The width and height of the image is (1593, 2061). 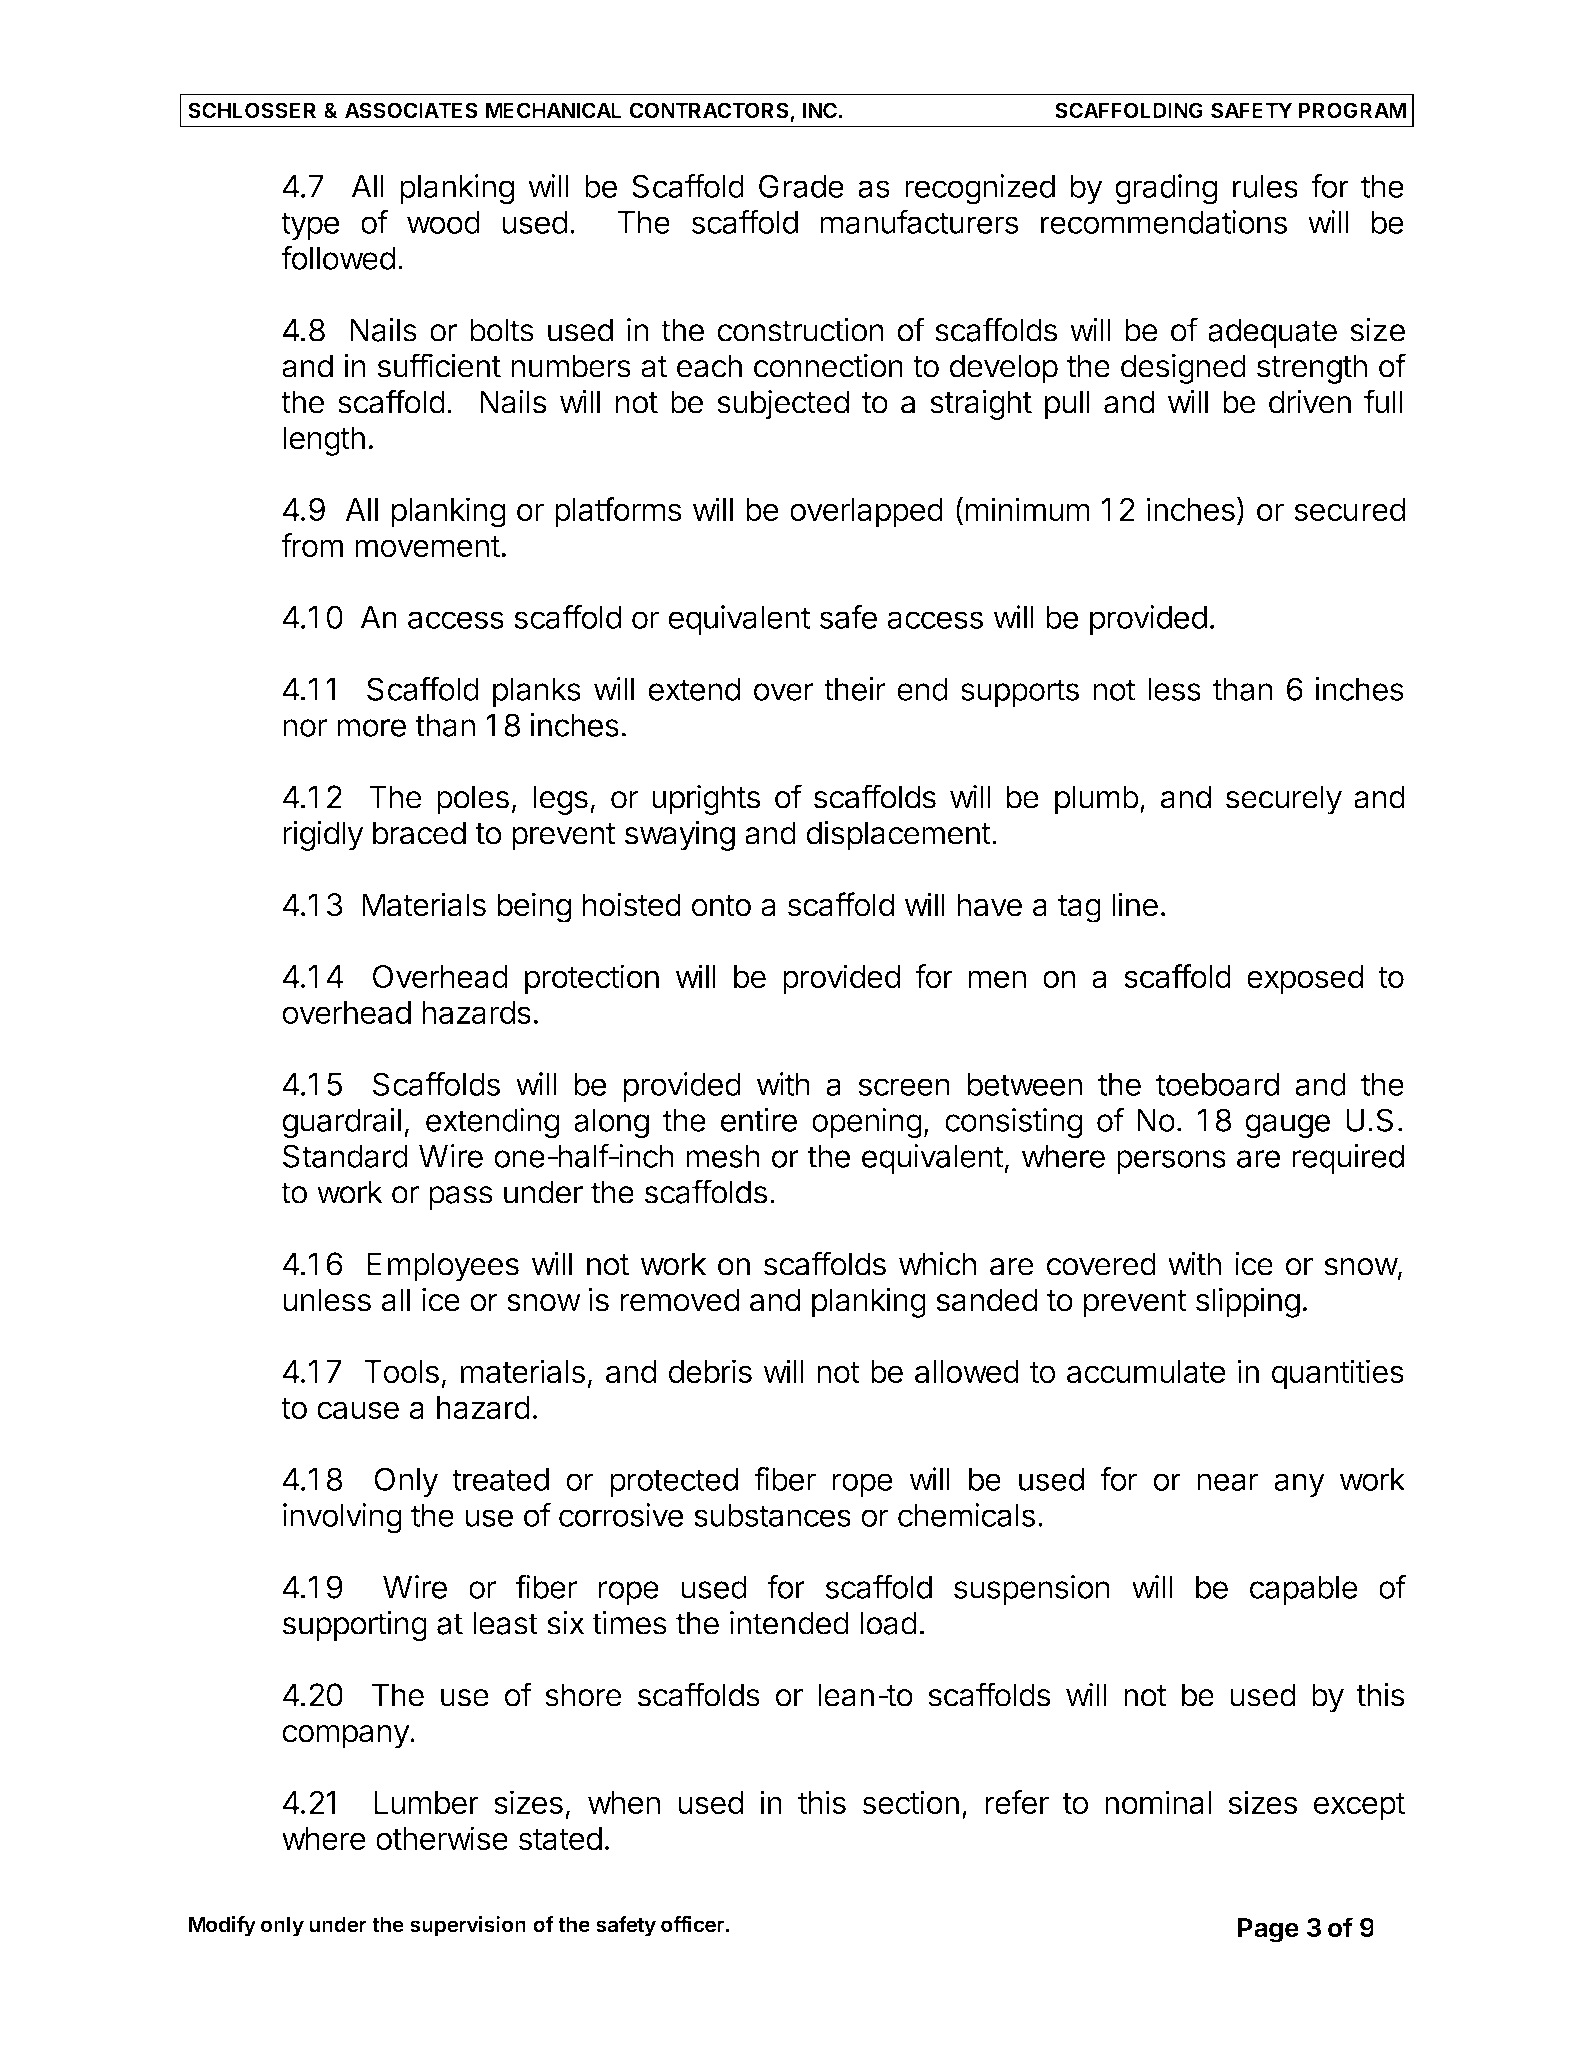 What do you see at coordinates (801, 186) in the image?
I see `Grade` at bounding box center [801, 186].
